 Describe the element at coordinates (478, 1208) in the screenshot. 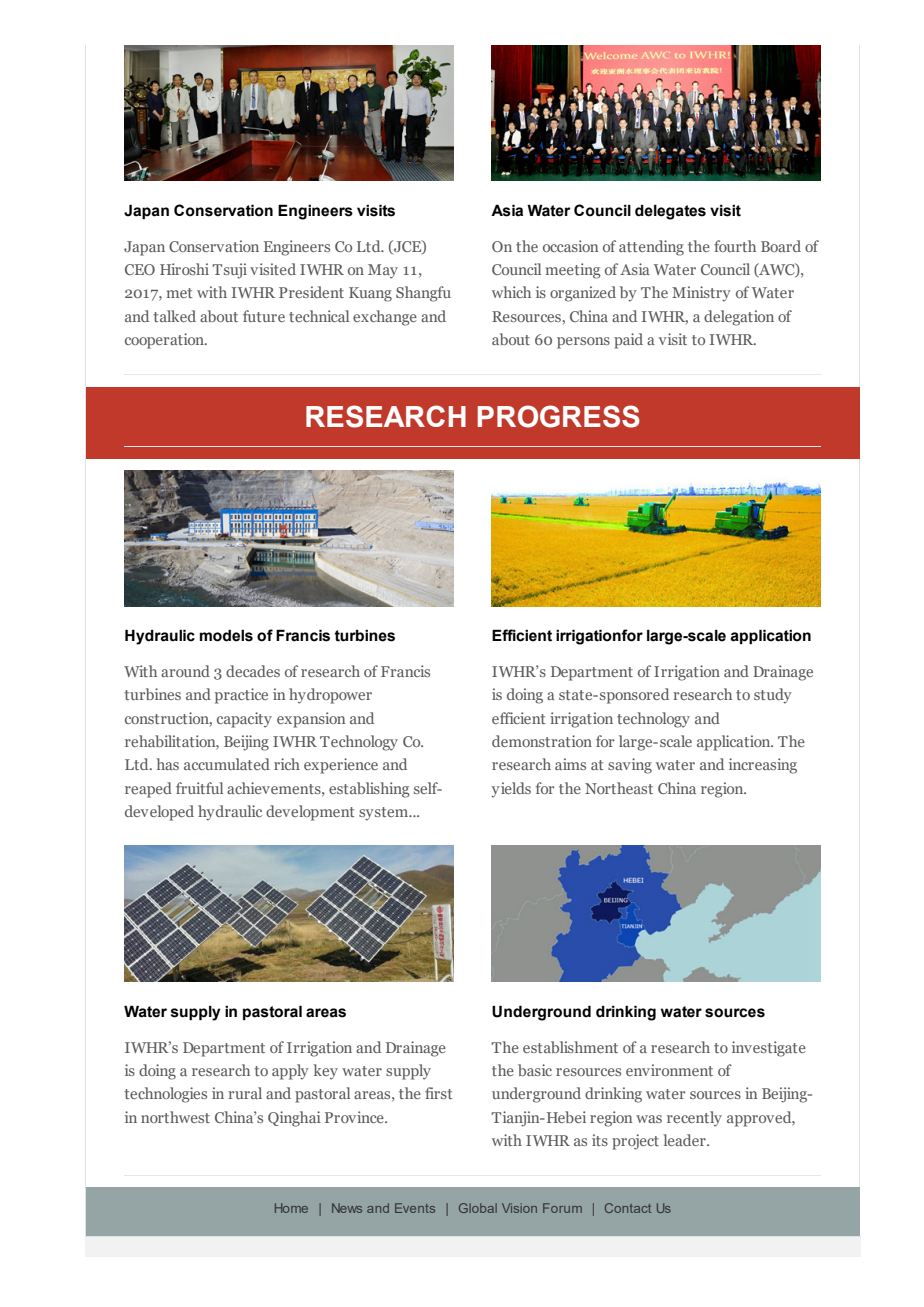

I see `Global` at that location.
